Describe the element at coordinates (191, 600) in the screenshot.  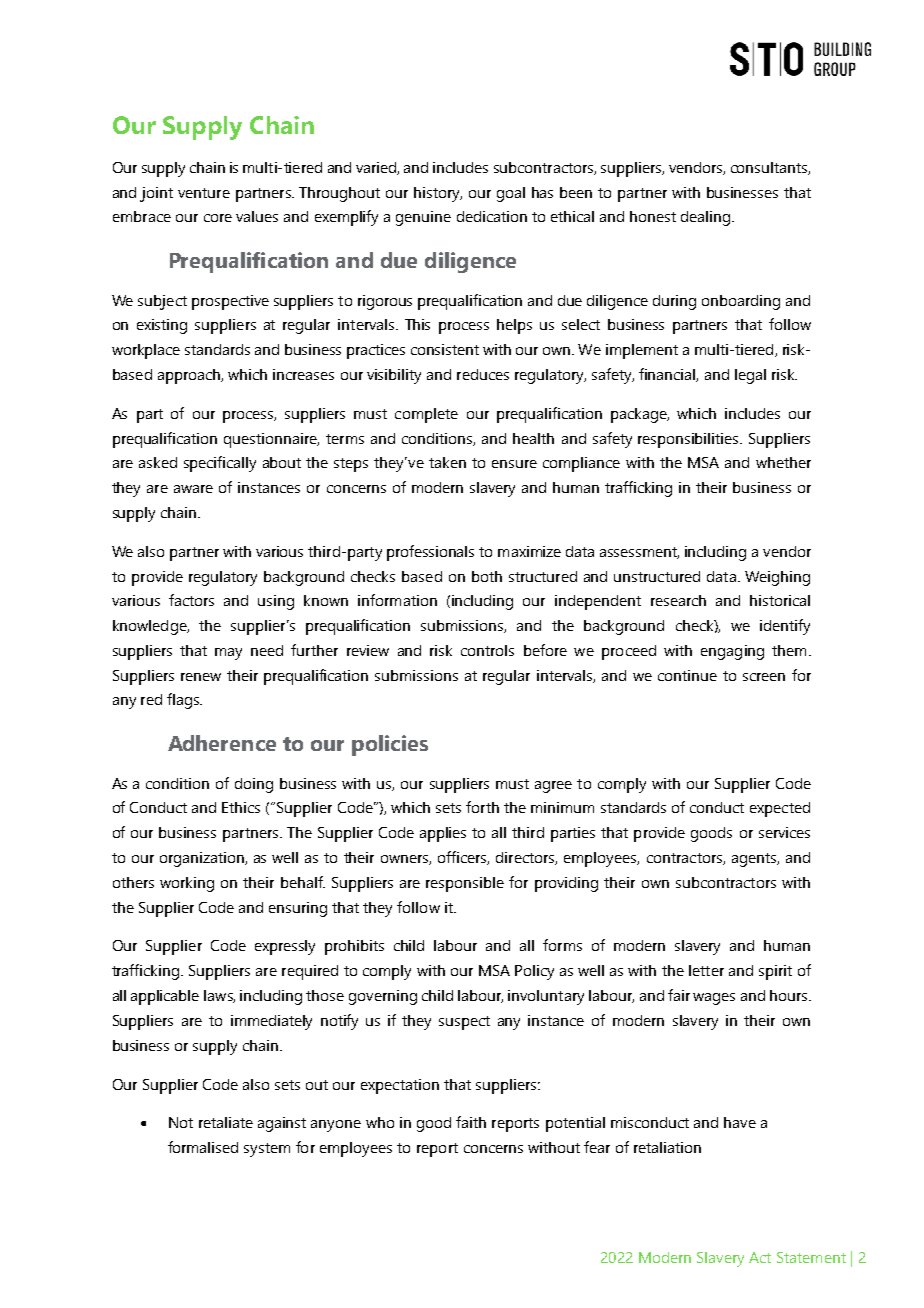
I see `factors` at that location.
